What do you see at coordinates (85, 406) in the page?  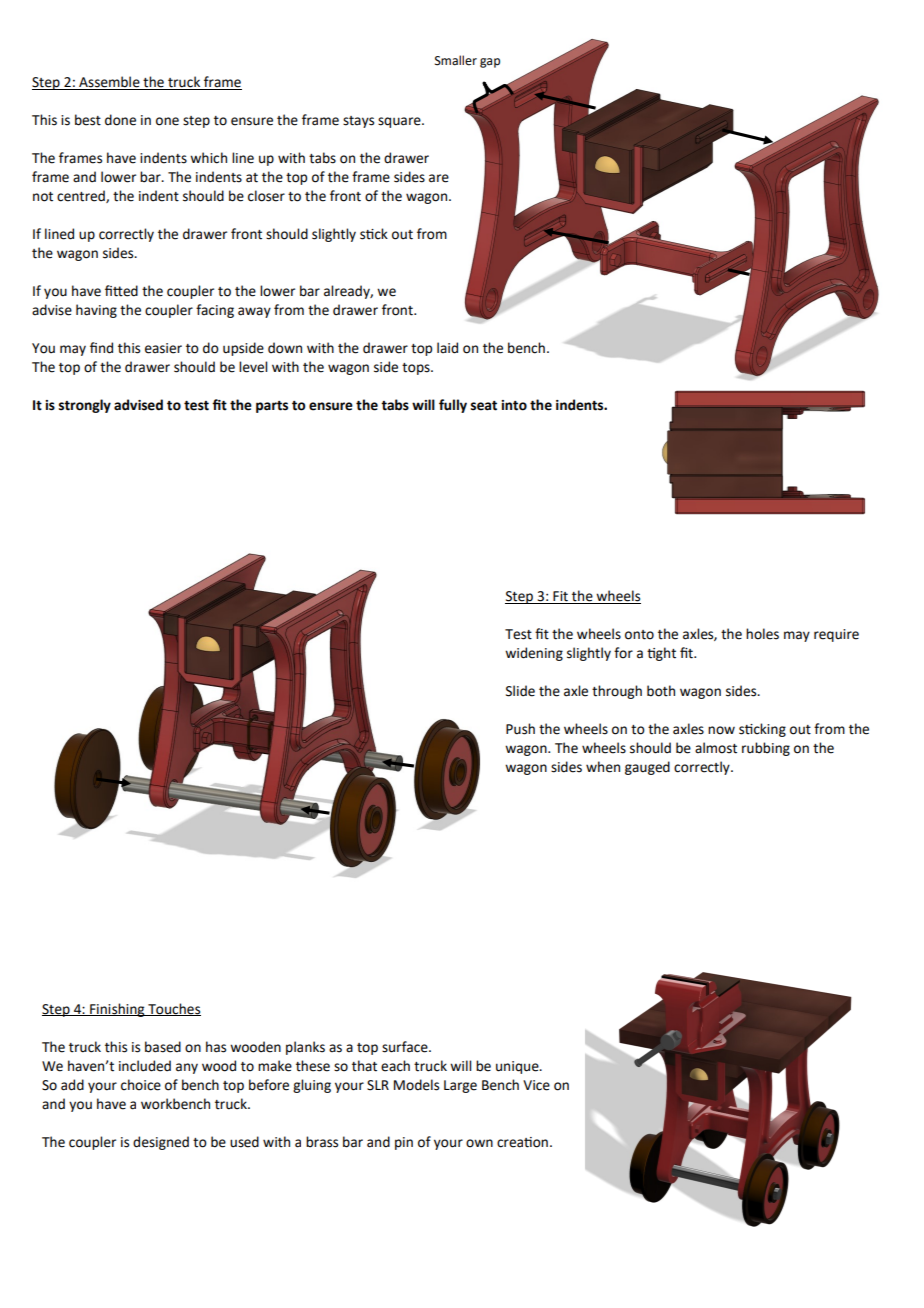 I see `strongly` at bounding box center [85, 406].
